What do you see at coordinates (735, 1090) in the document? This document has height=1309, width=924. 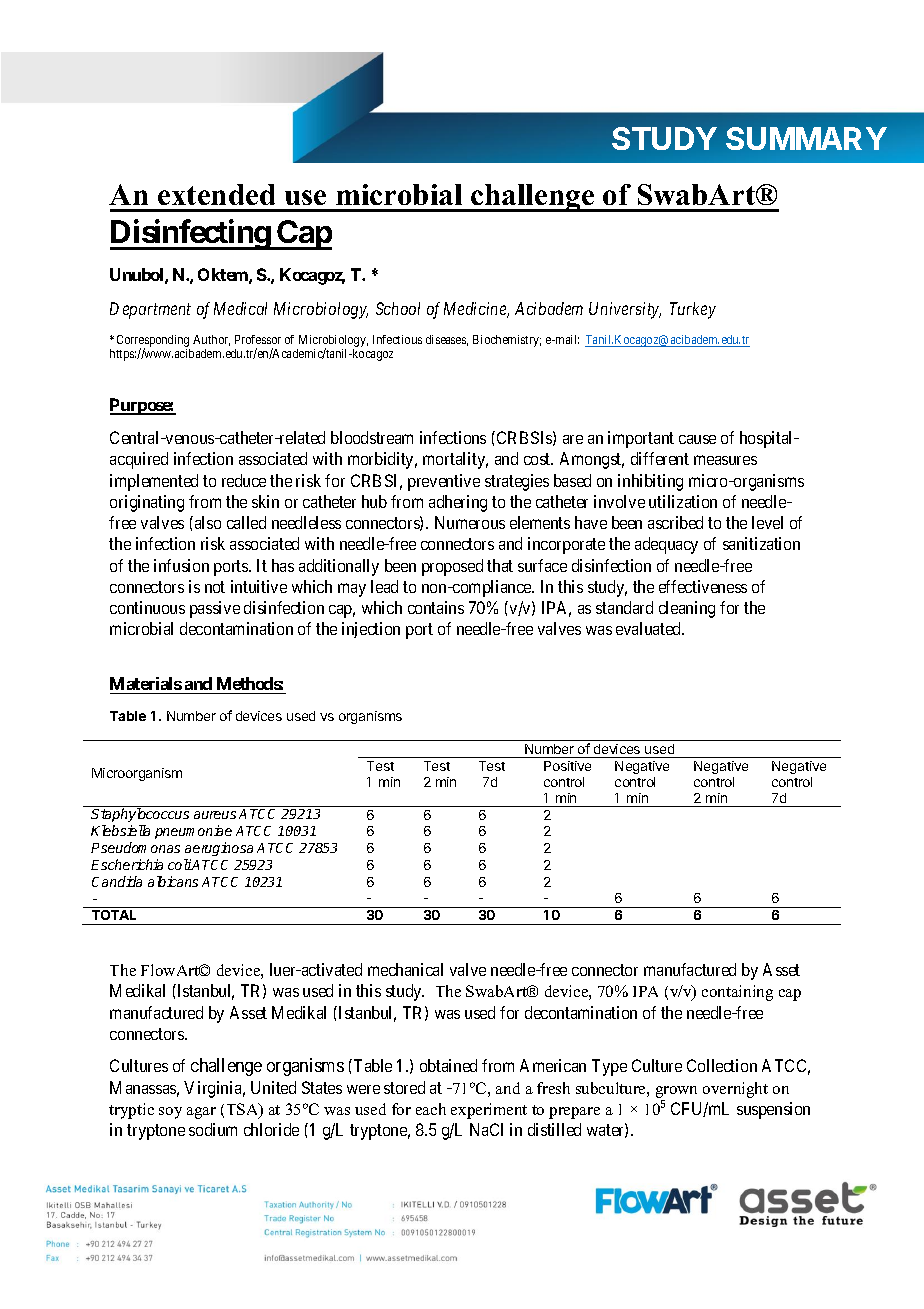 I see `overnight` at bounding box center [735, 1090].
